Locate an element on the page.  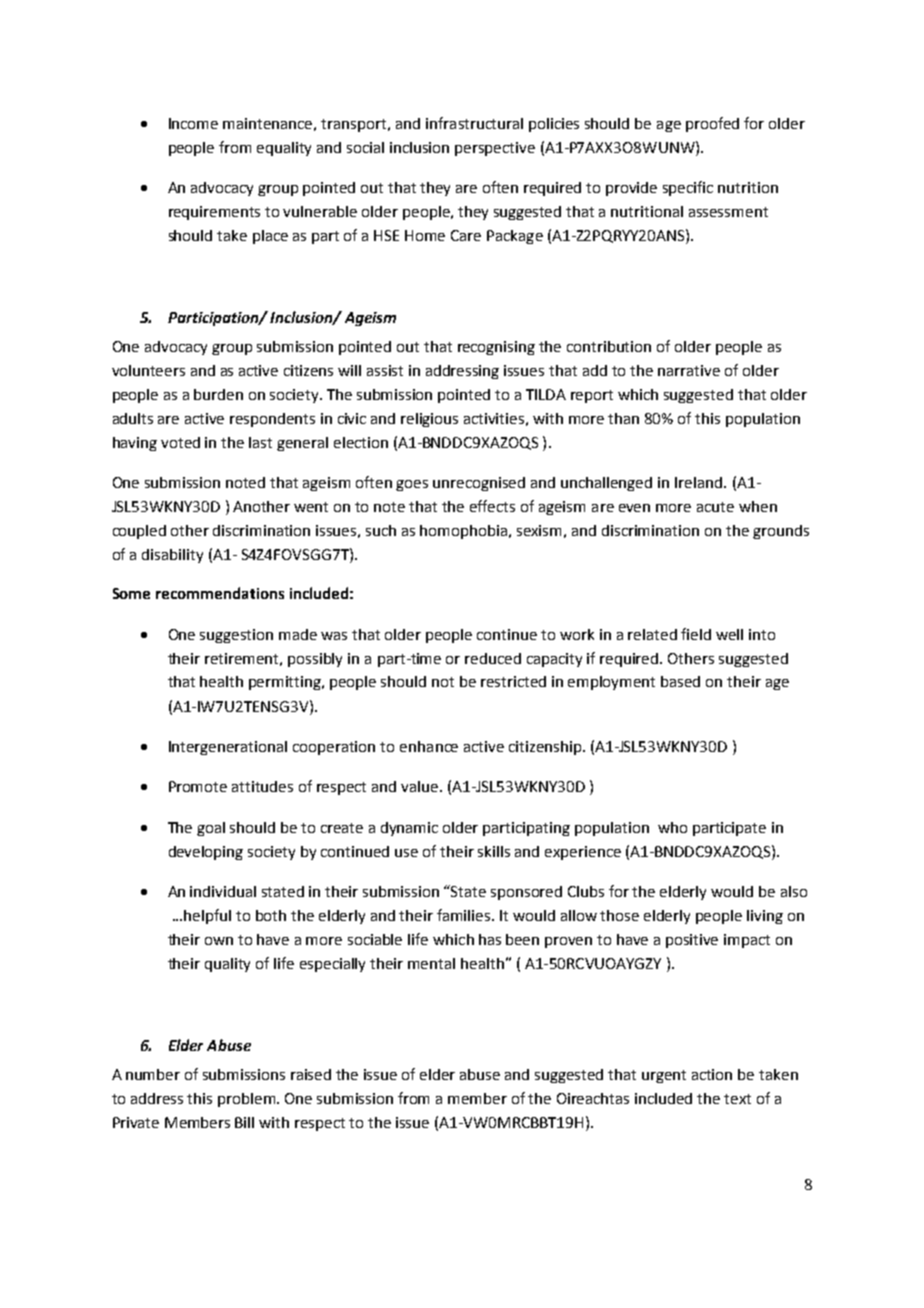
problem is located at coordinates (248, 1100).
